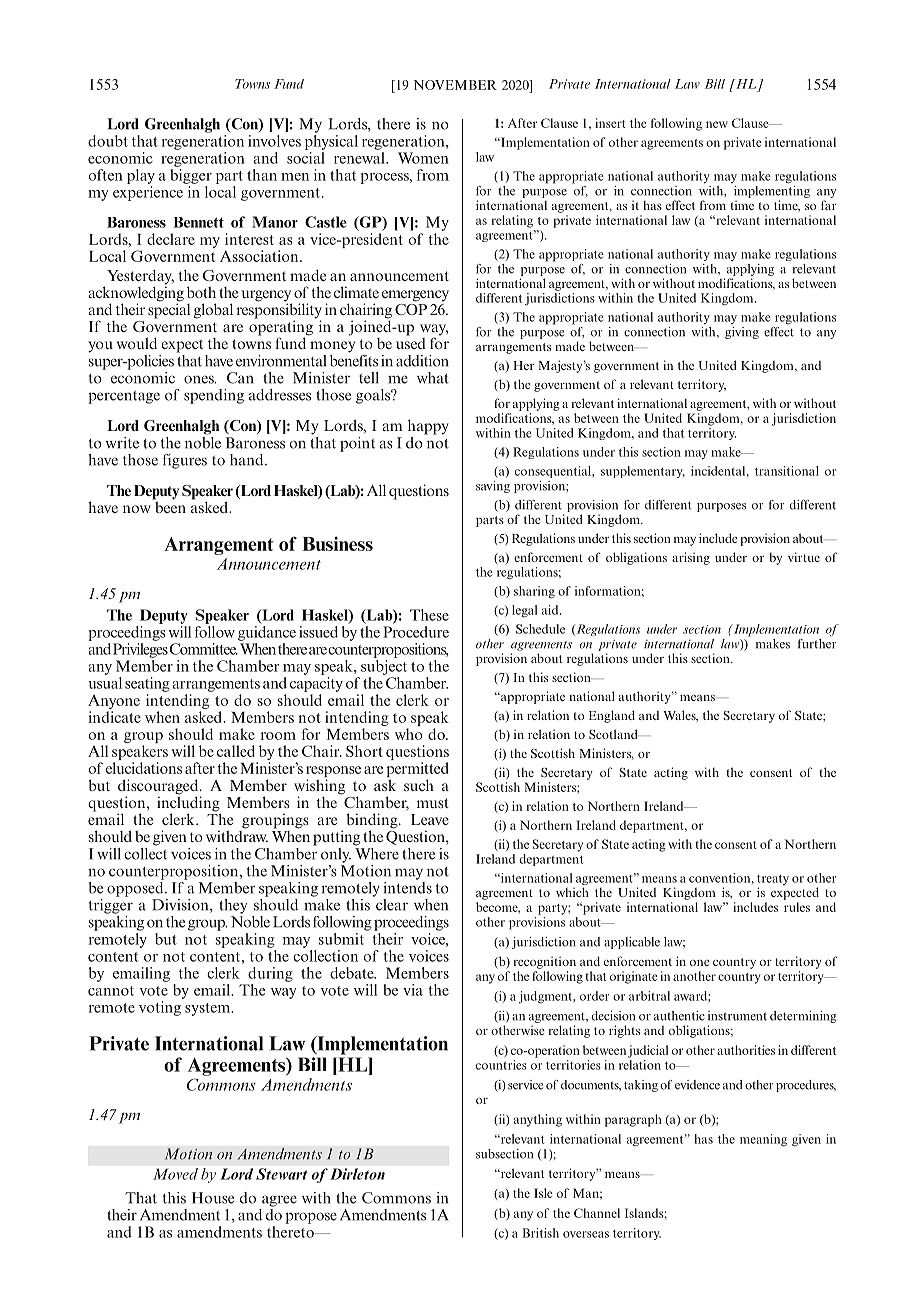 Image resolution: width=924 pixels, height=1308 pixels. Describe the element at coordinates (772, 192) in the document. I see `implementing` at that location.
